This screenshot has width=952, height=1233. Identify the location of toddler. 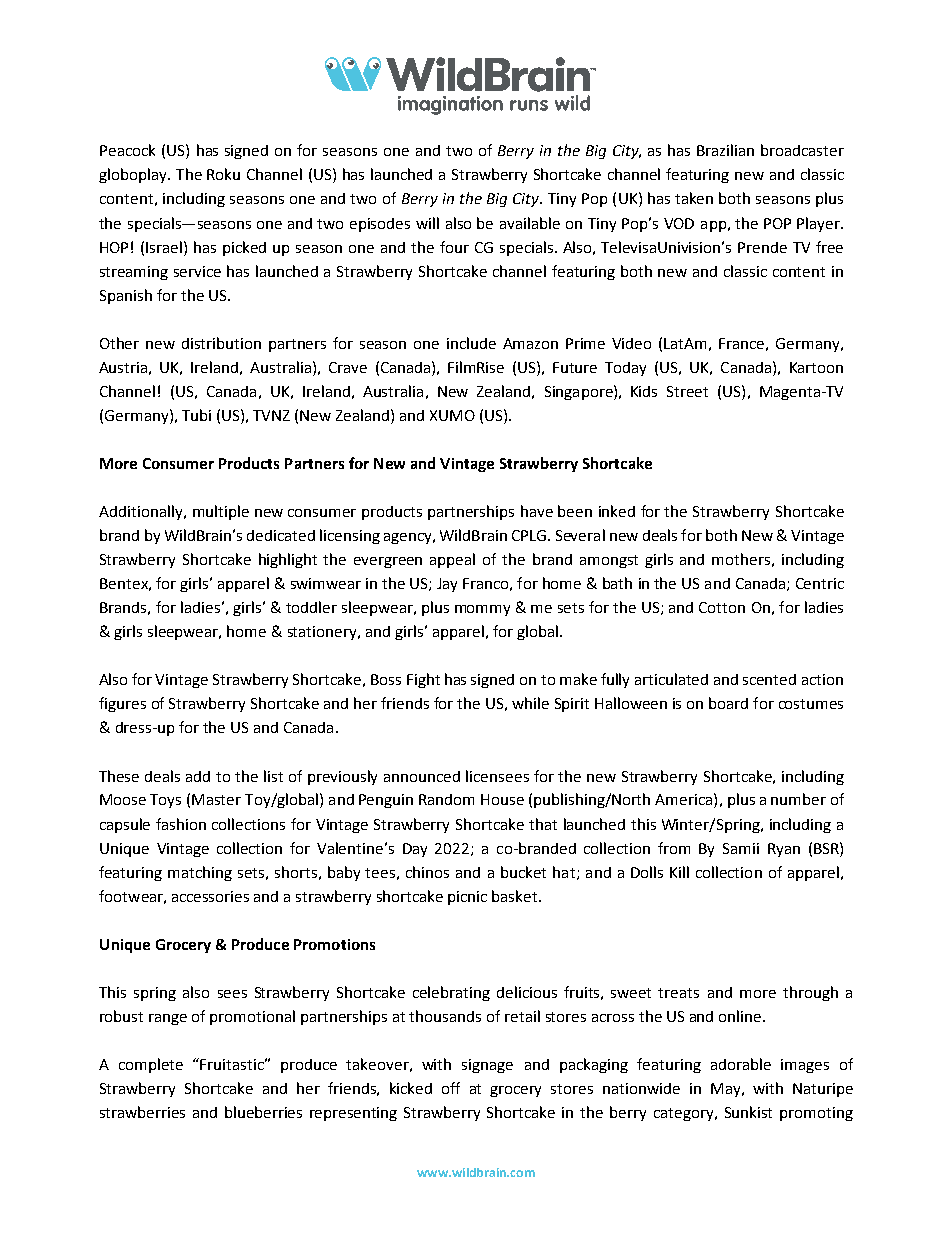
(311, 607).
